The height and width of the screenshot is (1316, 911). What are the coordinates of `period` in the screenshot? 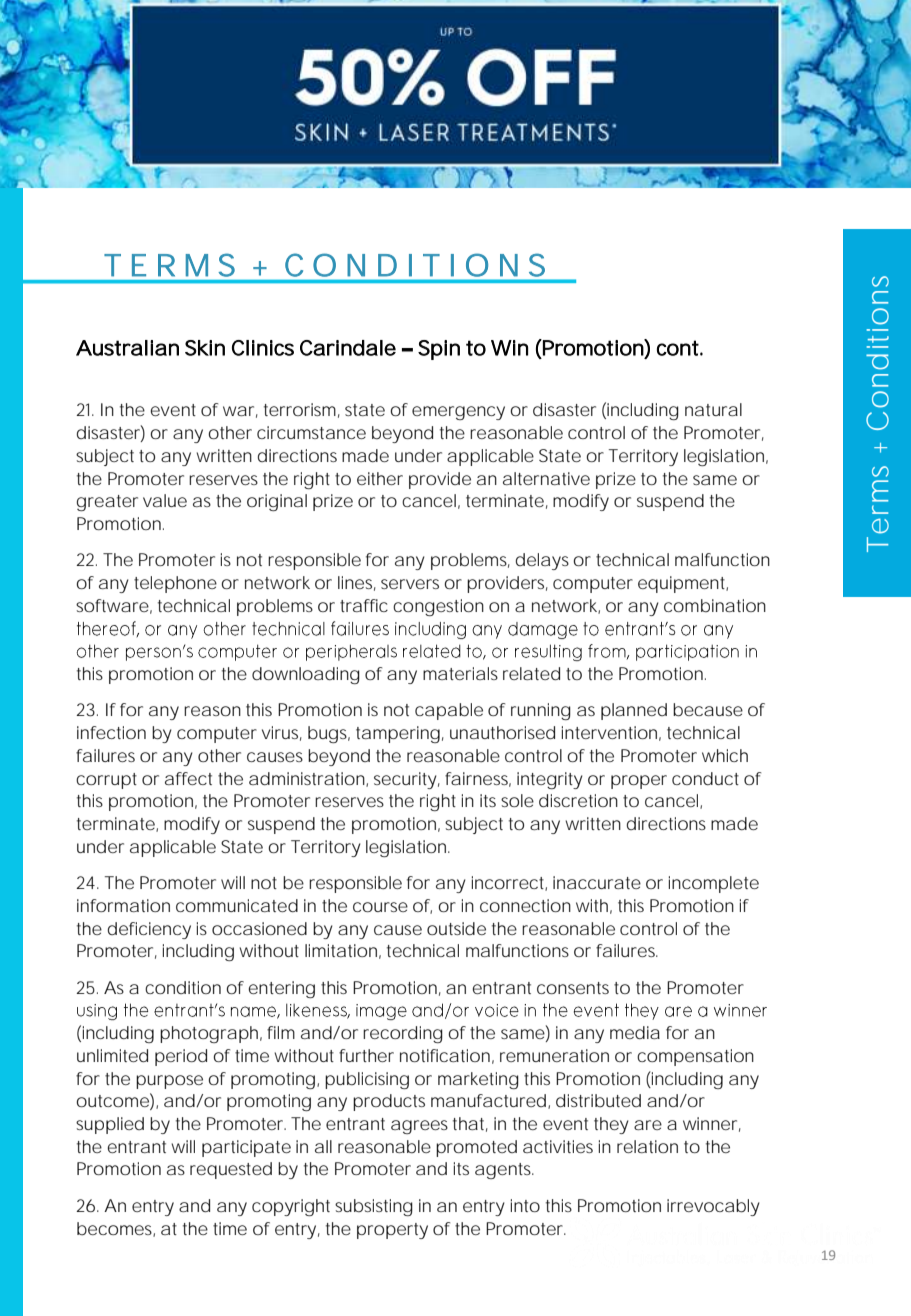 It's located at (181, 1057).
